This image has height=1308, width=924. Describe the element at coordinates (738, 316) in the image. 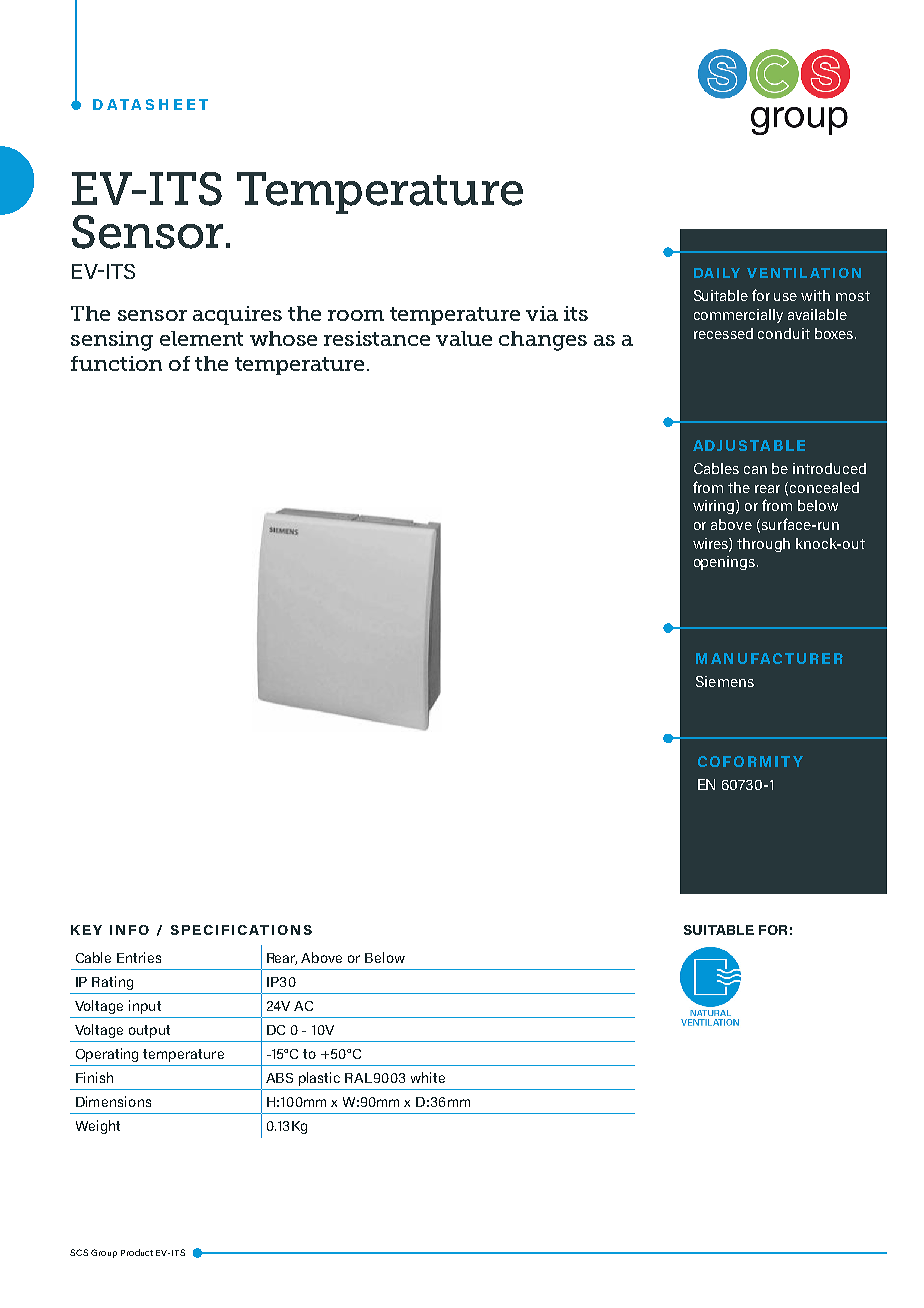

I see `commercially` at that location.
